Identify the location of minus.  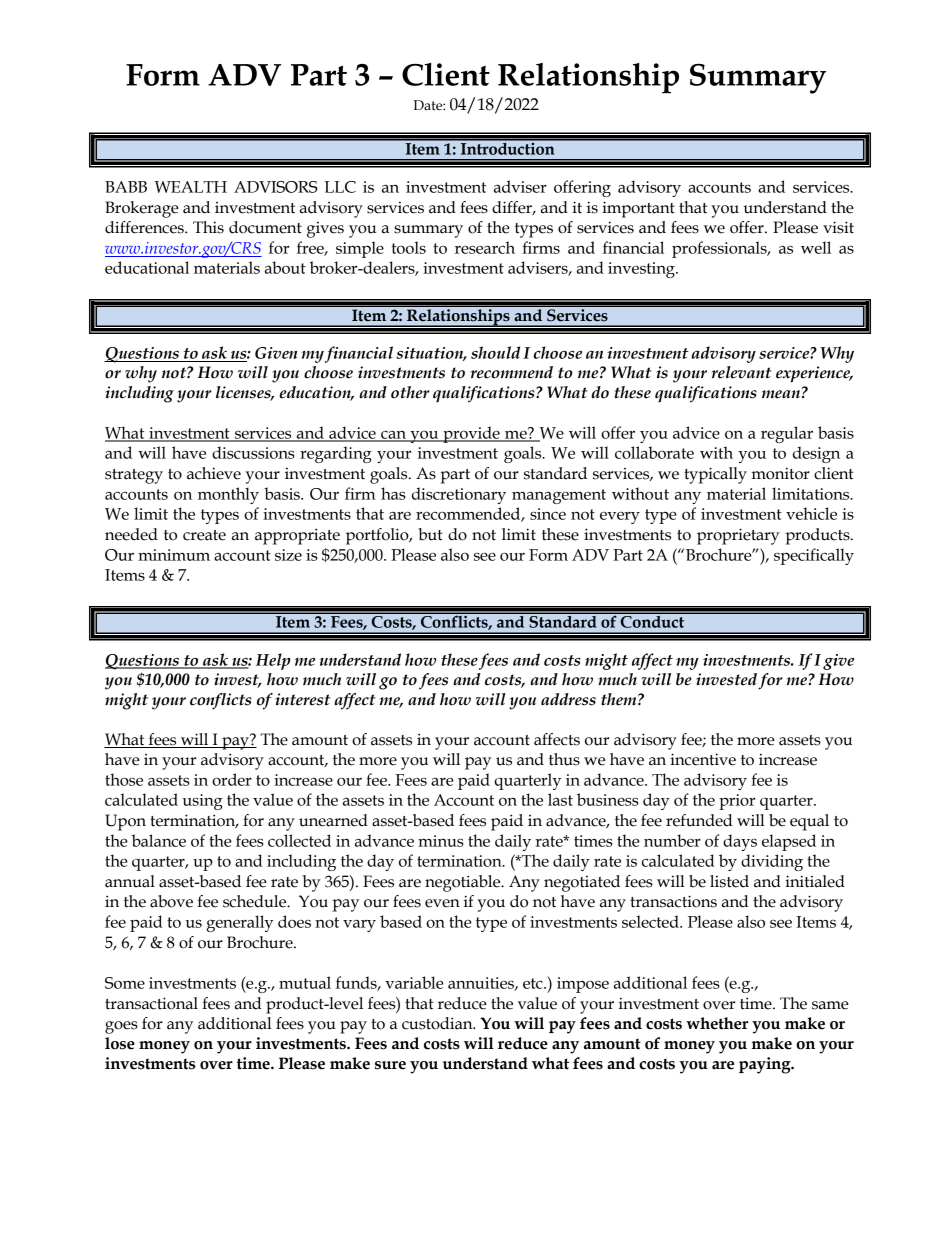
(441, 841).
